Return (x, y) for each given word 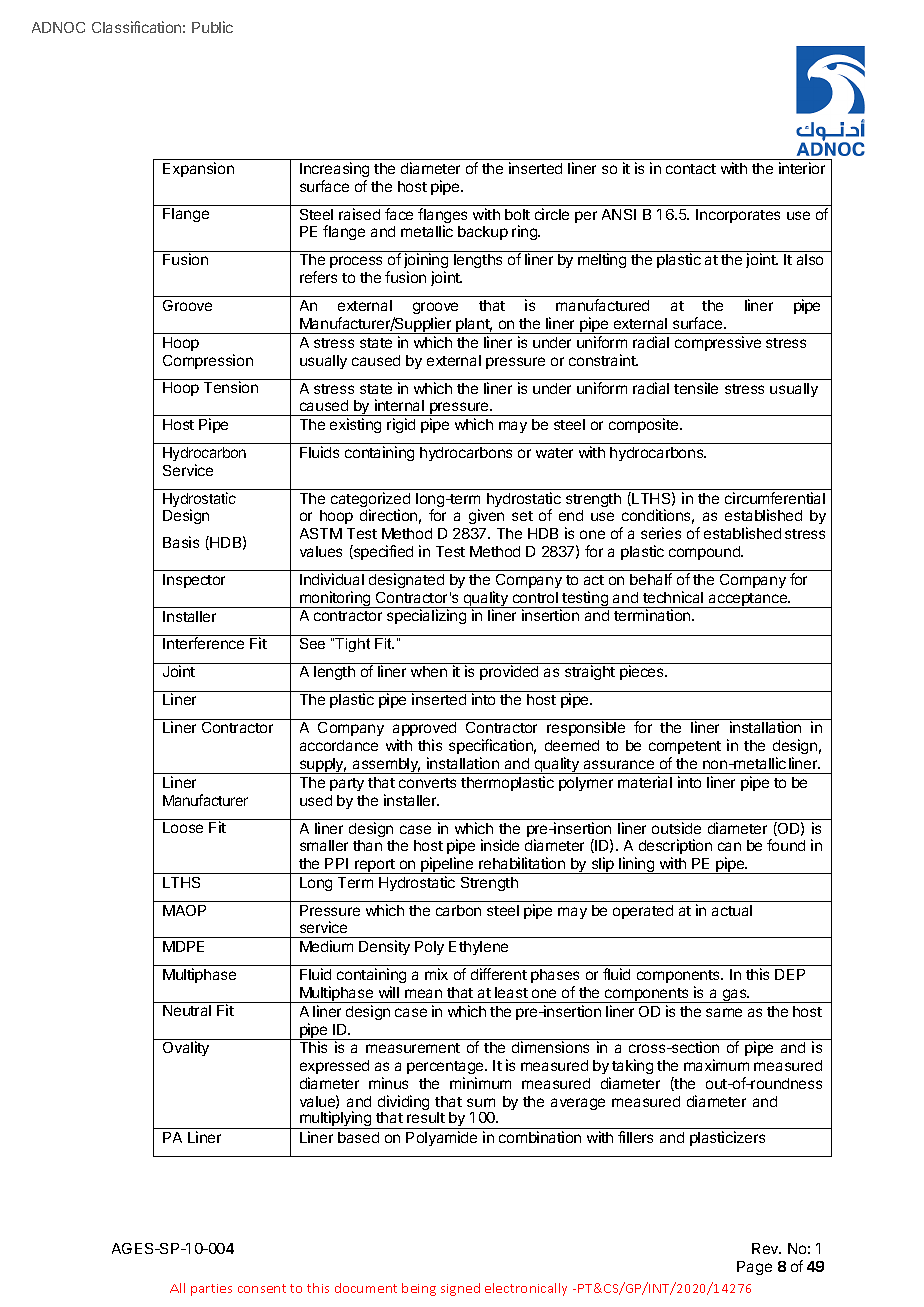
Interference (203, 643)
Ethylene (478, 948)
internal (399, 405)
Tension (231, 387)
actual (732, 910)
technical (673, 597)
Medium (326, 946)
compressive (718, 343)
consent (262, 1288)
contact (691, 169)
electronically (526, 1289)
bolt (517, 214)
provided (509, 672)
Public (212, 27)
